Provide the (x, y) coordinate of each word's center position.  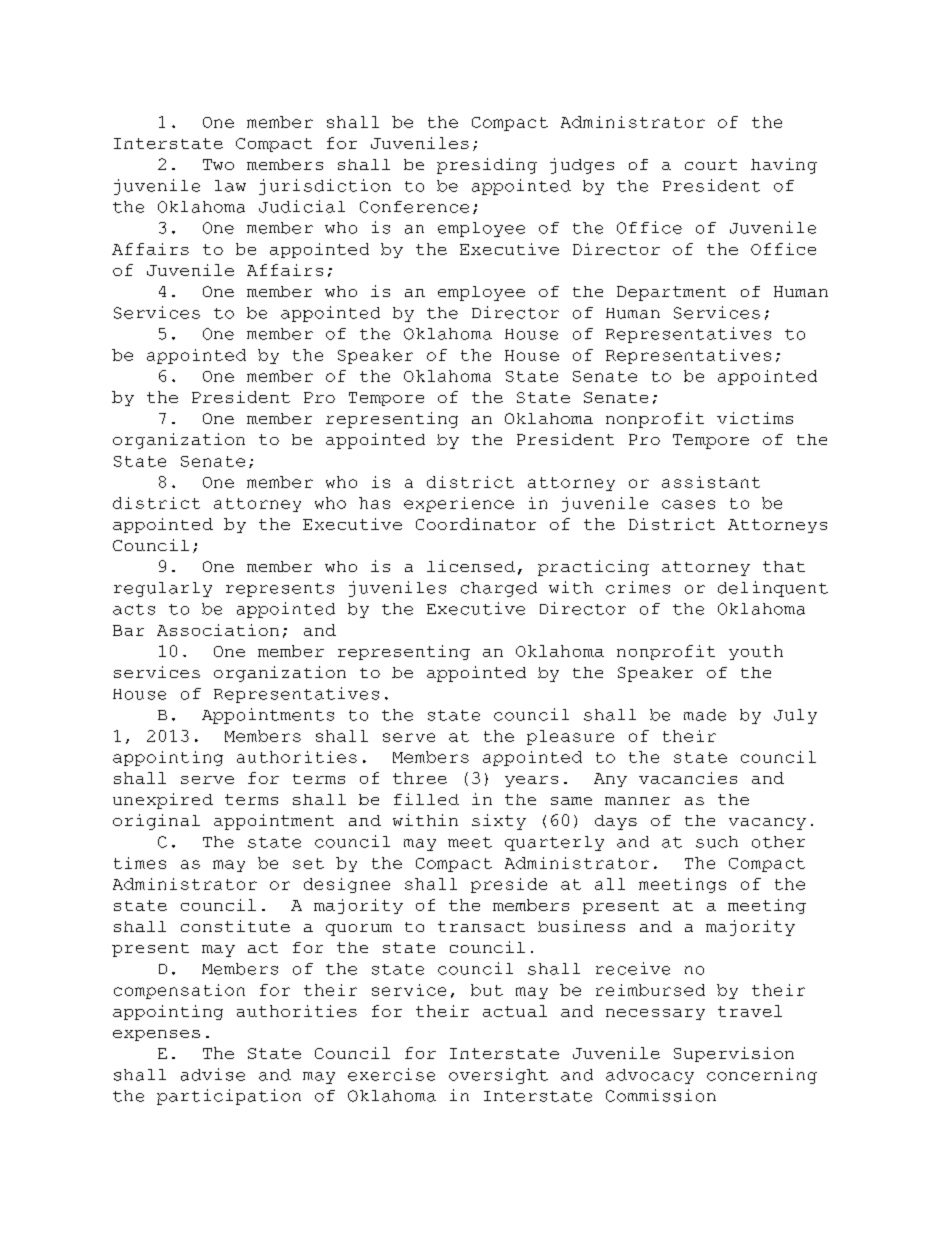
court (711, 164)
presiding (487, 166)
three (420, 778)
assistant (711, 482)
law (230, 186)
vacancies (688, 778)
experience (459, 504)
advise (213, 1074)
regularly (163, 589)
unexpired (163, 801)
